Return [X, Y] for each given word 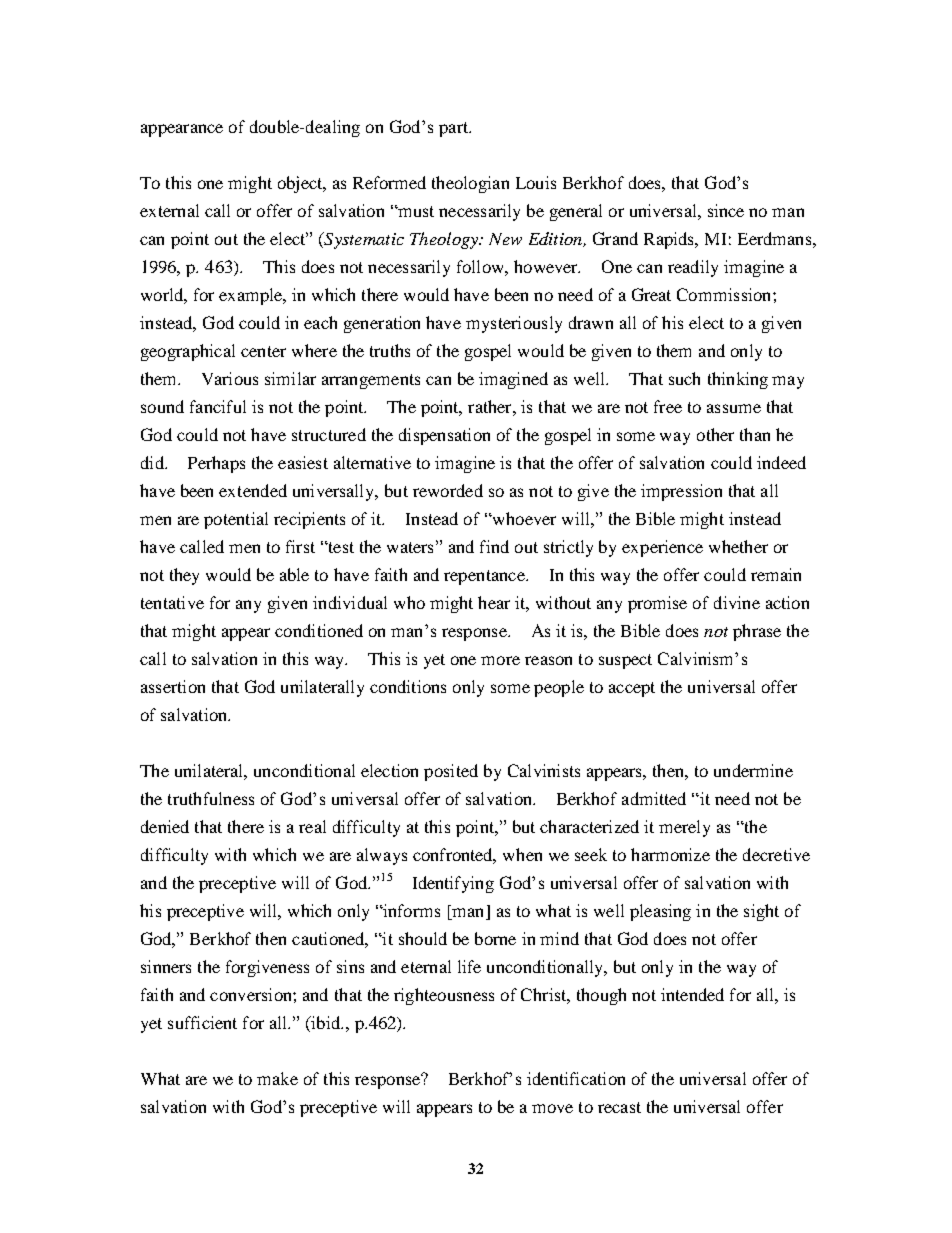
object [301, 184]
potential [236, 520]
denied [165, 826]
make [277, 1078]
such [684, 378]
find [494, 546]
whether [738, 546]
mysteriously [514, 324]
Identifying [453, 884]
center [263, 351]
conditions [408, 686]
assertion [173, 686]
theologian [470, 184]
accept [632, 689]
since [726, 210]
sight [761, 912]
